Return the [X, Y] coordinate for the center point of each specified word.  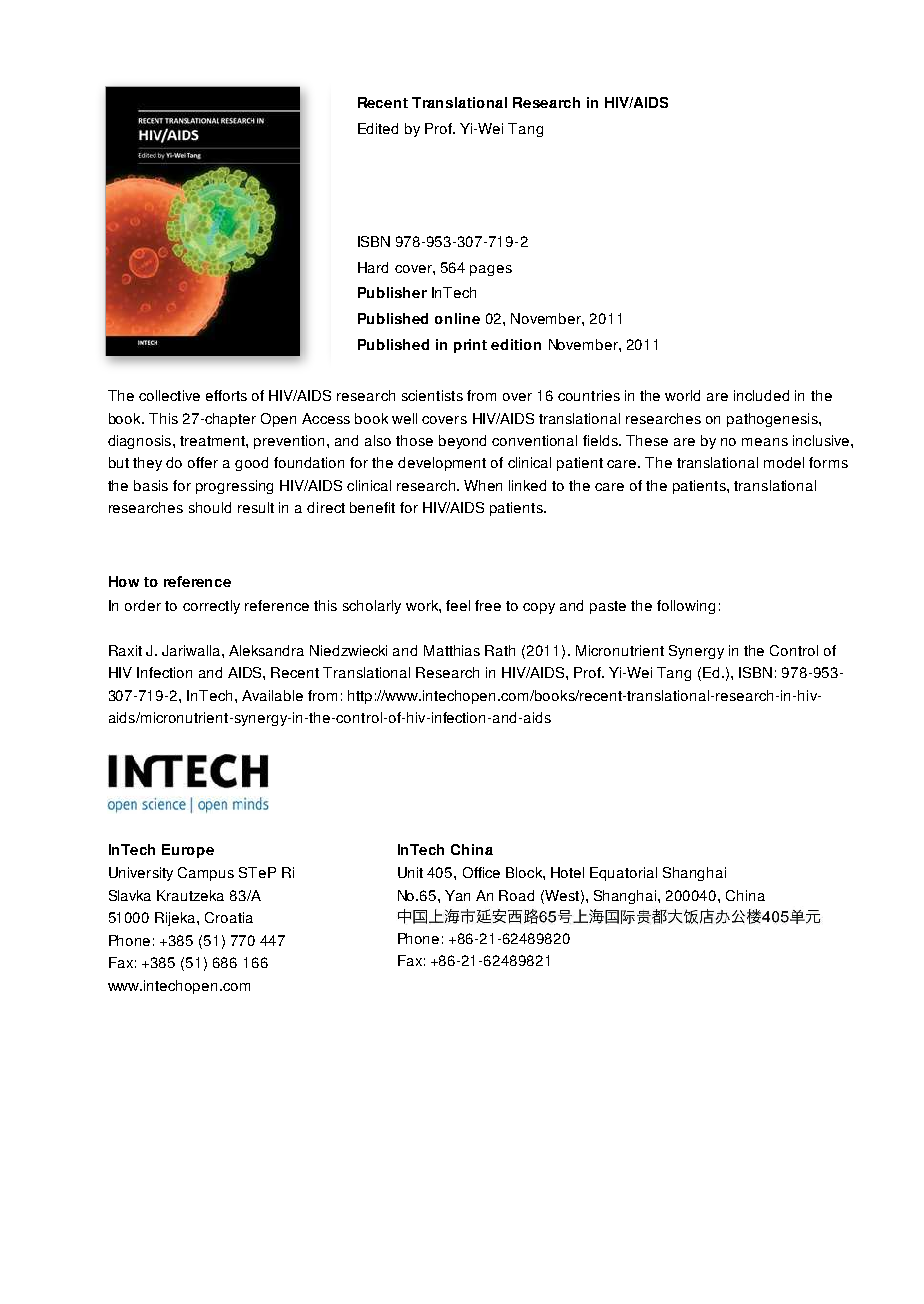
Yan [457, 895]
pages [491, 270]
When [483, 485]
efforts [226, 395]
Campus [206, 874]
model [784, 462]
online [457, 318]
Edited [378, 128]
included [761, 395]
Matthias [452, 650]
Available [272, 695]
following [686, 607]
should [210, 507]
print [470, 346]
